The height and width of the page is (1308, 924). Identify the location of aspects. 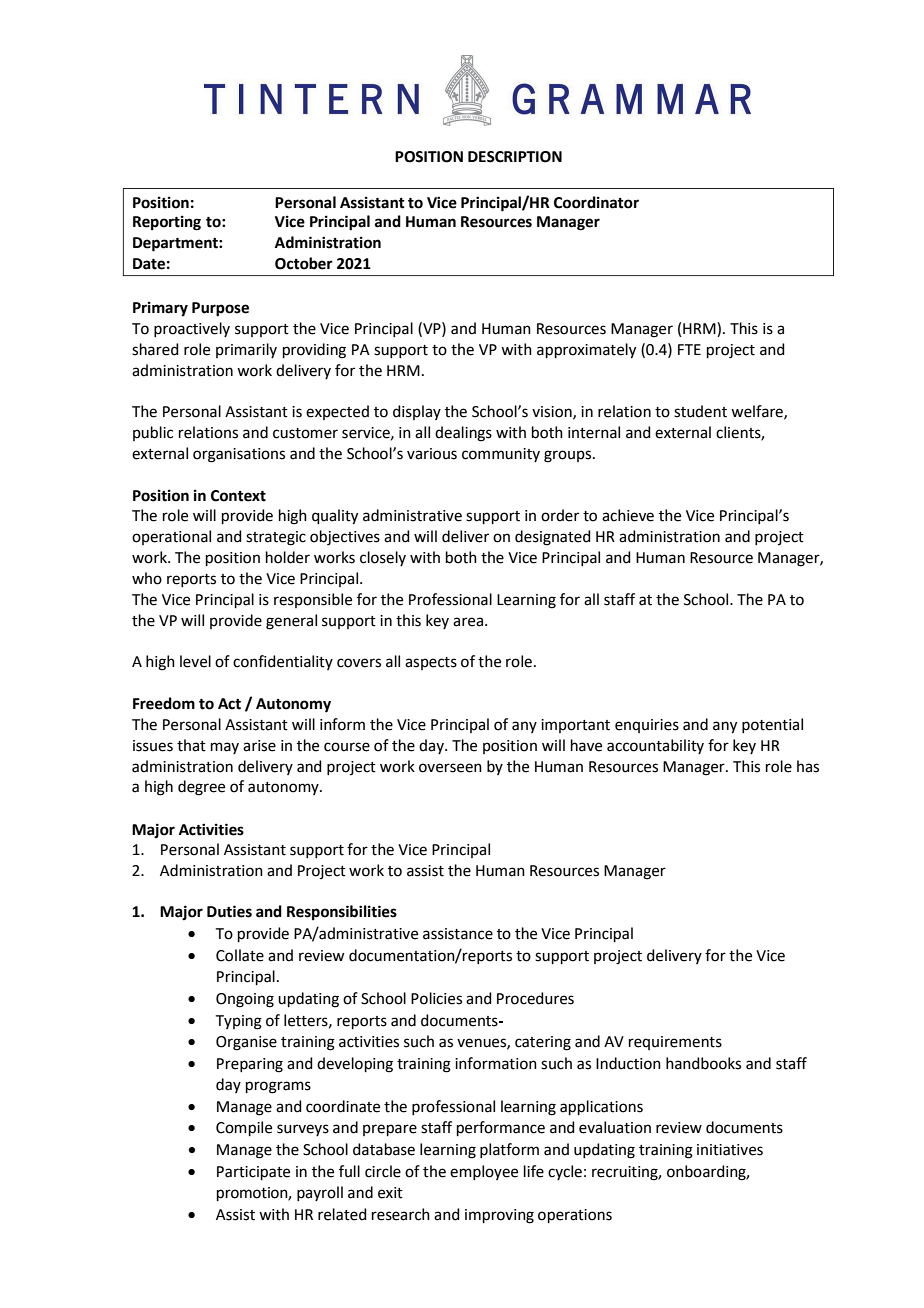
(431, 663).
